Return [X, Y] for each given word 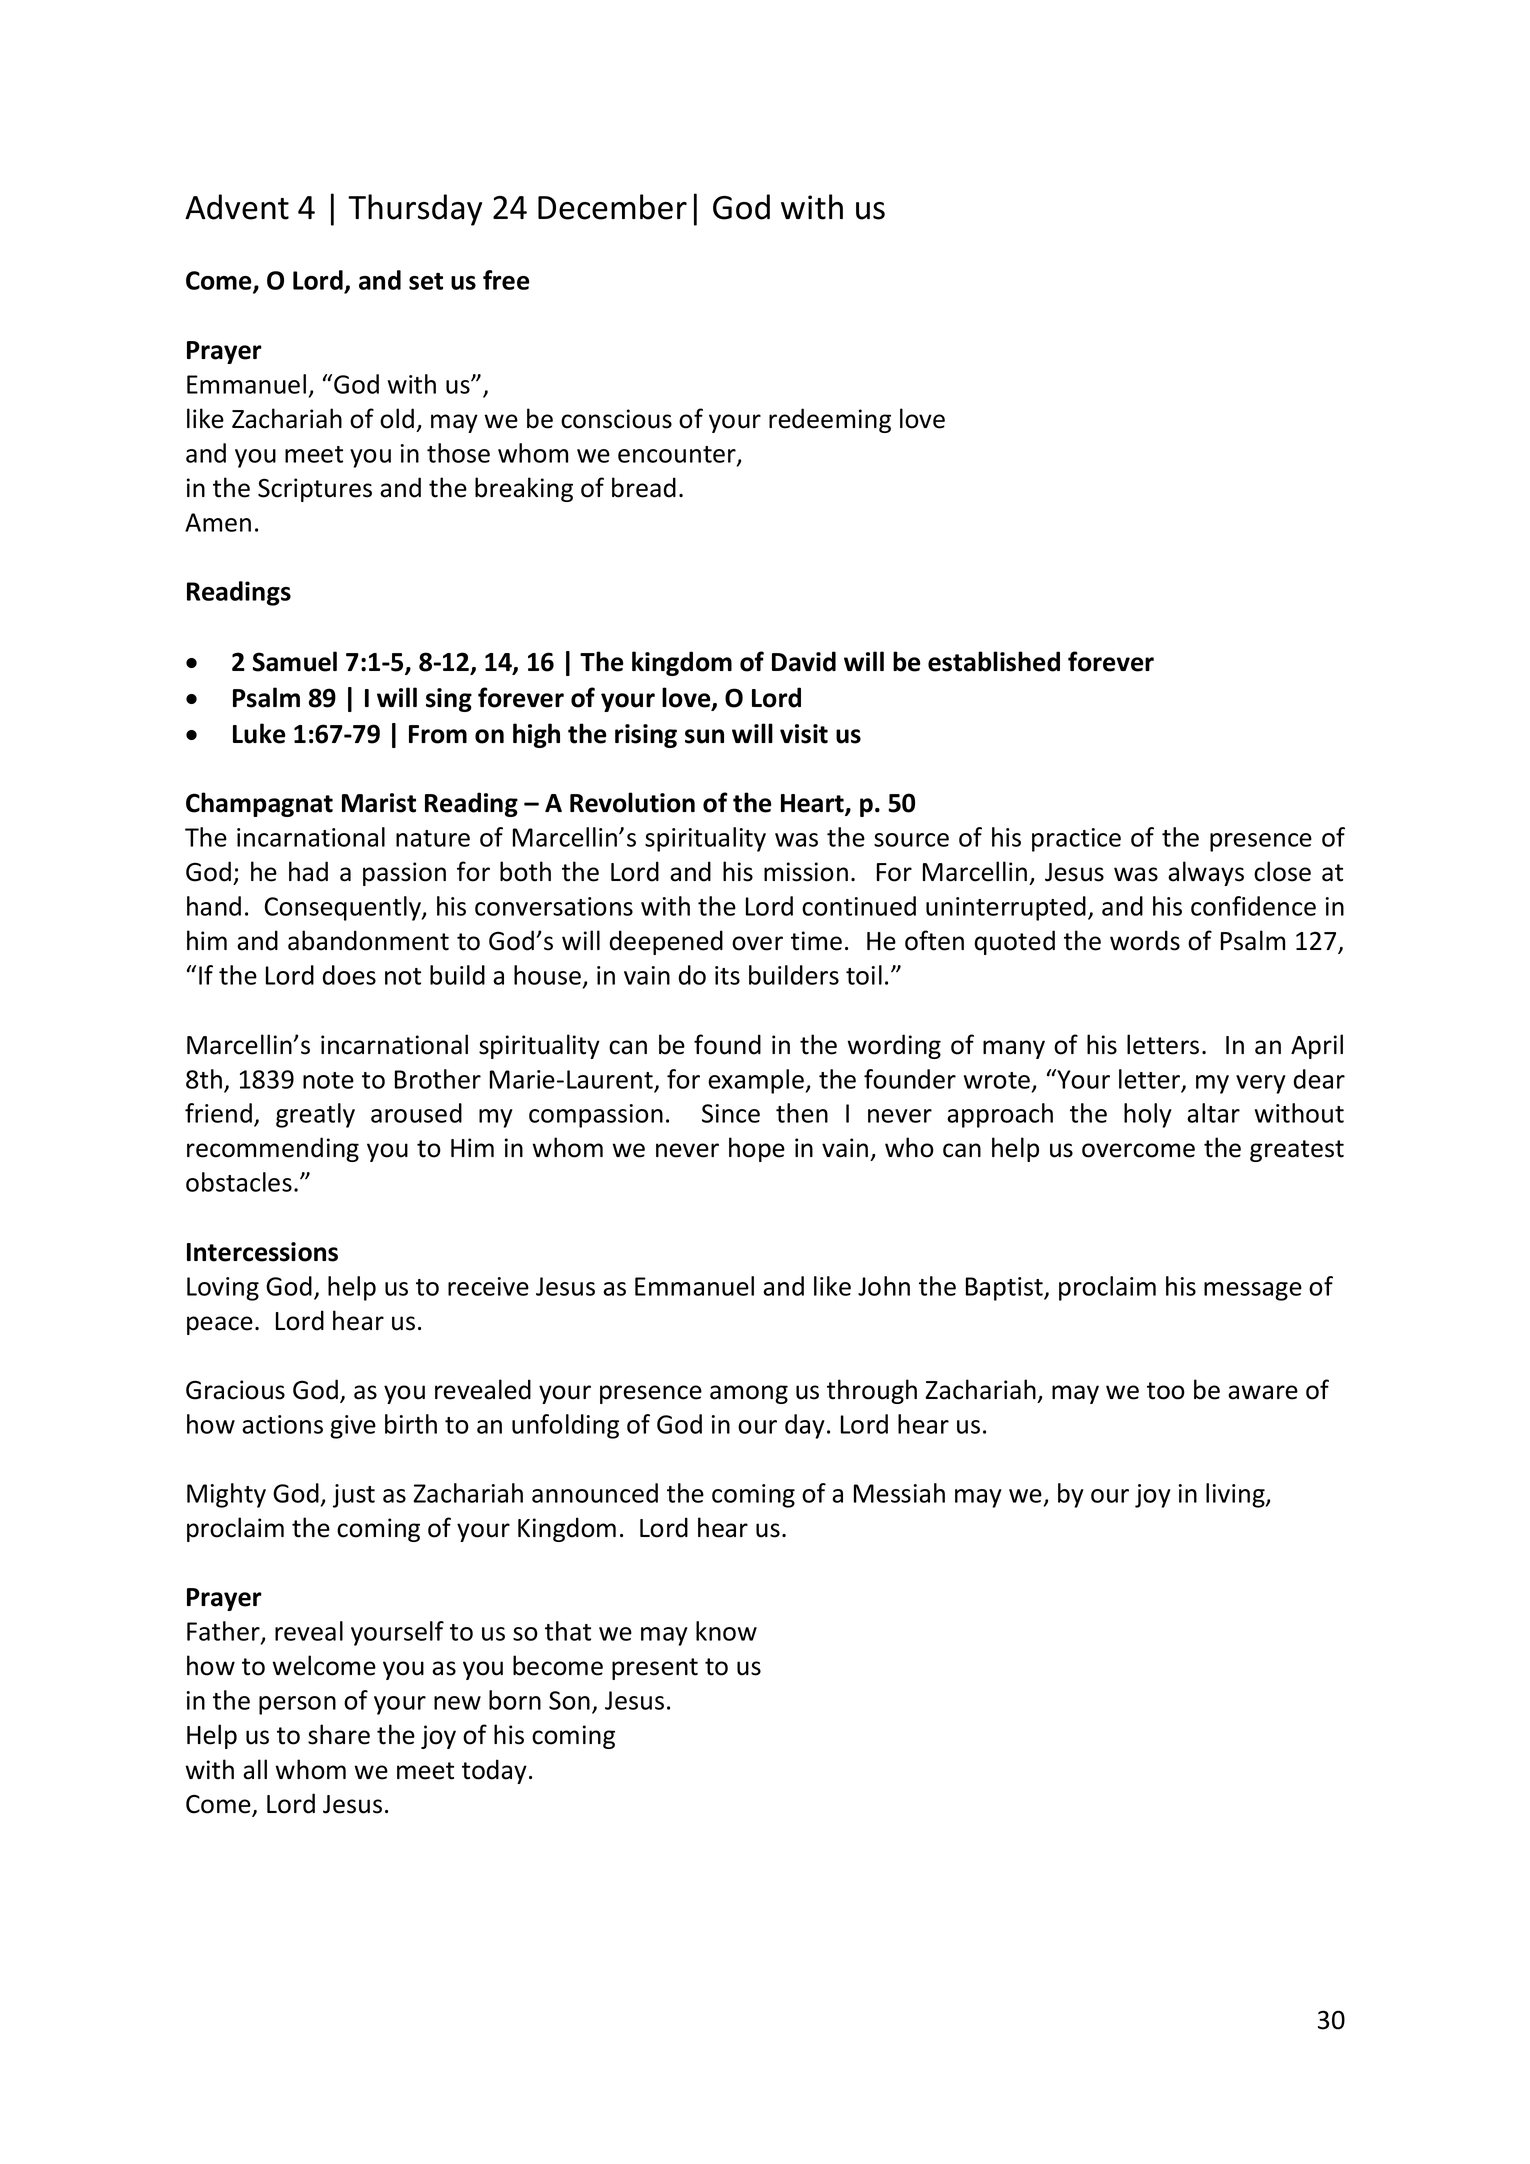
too [1166, 1391]
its [727, 975]
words [1145, 940]
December [612, 207]
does [349, 975]
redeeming [830, 420]
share [339, 1734]
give [353, 1427]
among [749, 1394]
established [994, 661]
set [426, 281]
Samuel [295, 661]
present [655, 1669]
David [804, 661]
